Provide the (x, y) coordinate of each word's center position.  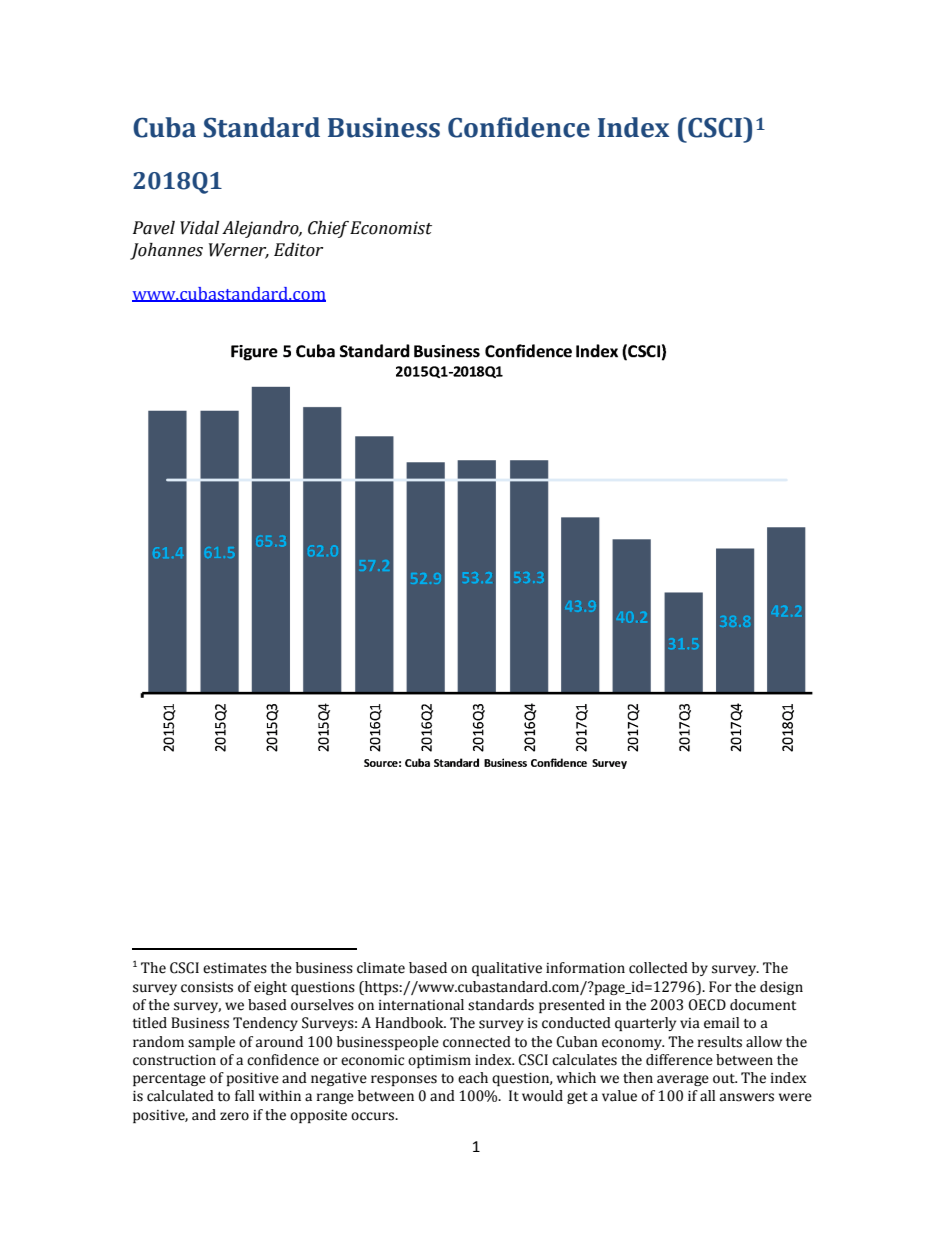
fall (244, 1096)
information (585, 968)
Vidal (199, 228)
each (473, 1078)
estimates (235, 968)
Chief (328, 229)
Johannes (166, 251)
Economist (391, 228)
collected (658, 968)
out (725, 1079)
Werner (239, 250)
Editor (298, 250)
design (781, 988)
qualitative (507, 969)
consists (207, 987)
